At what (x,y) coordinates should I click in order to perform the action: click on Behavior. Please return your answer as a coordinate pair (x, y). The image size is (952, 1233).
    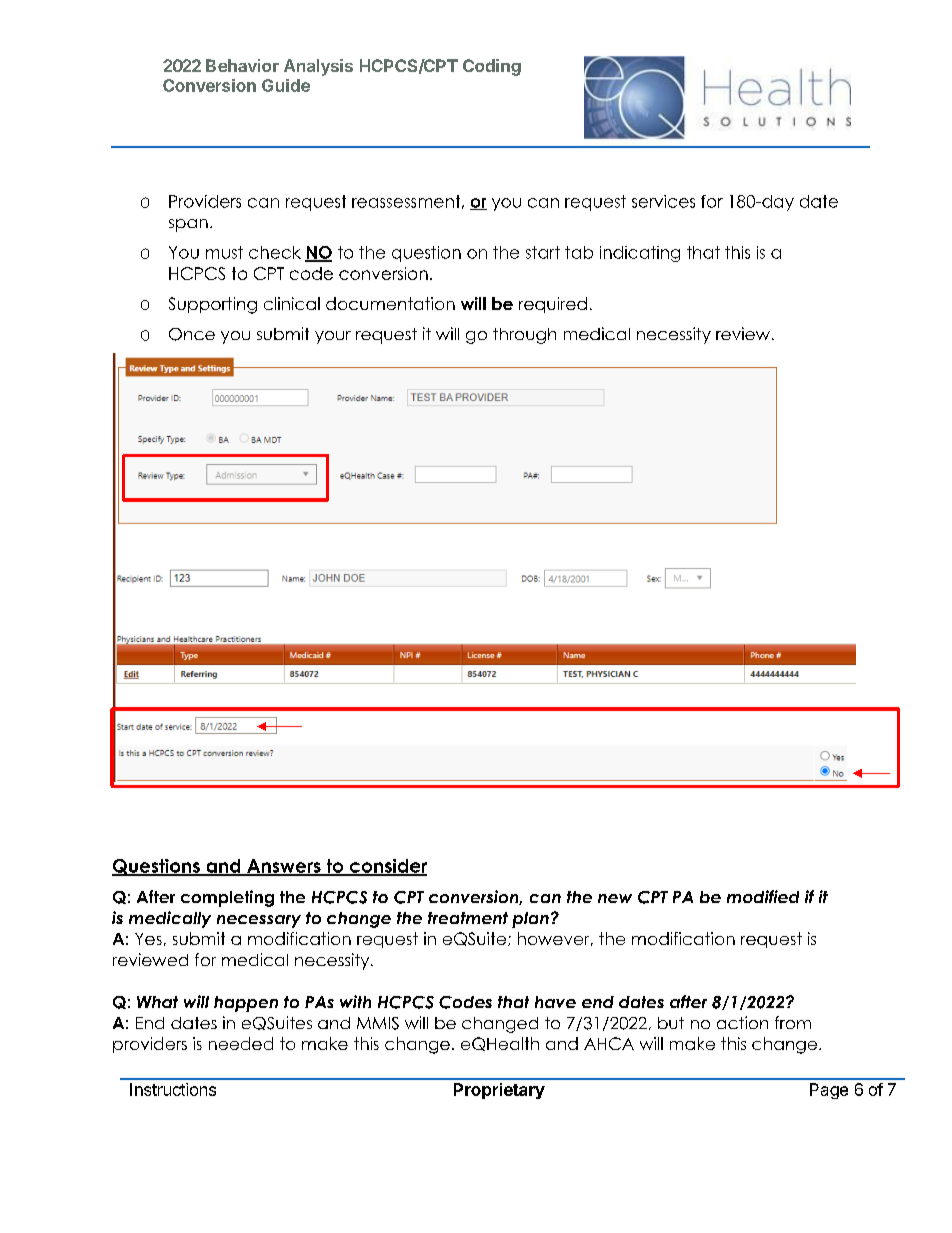
    Looking at the image, I should click on (242, 65).
